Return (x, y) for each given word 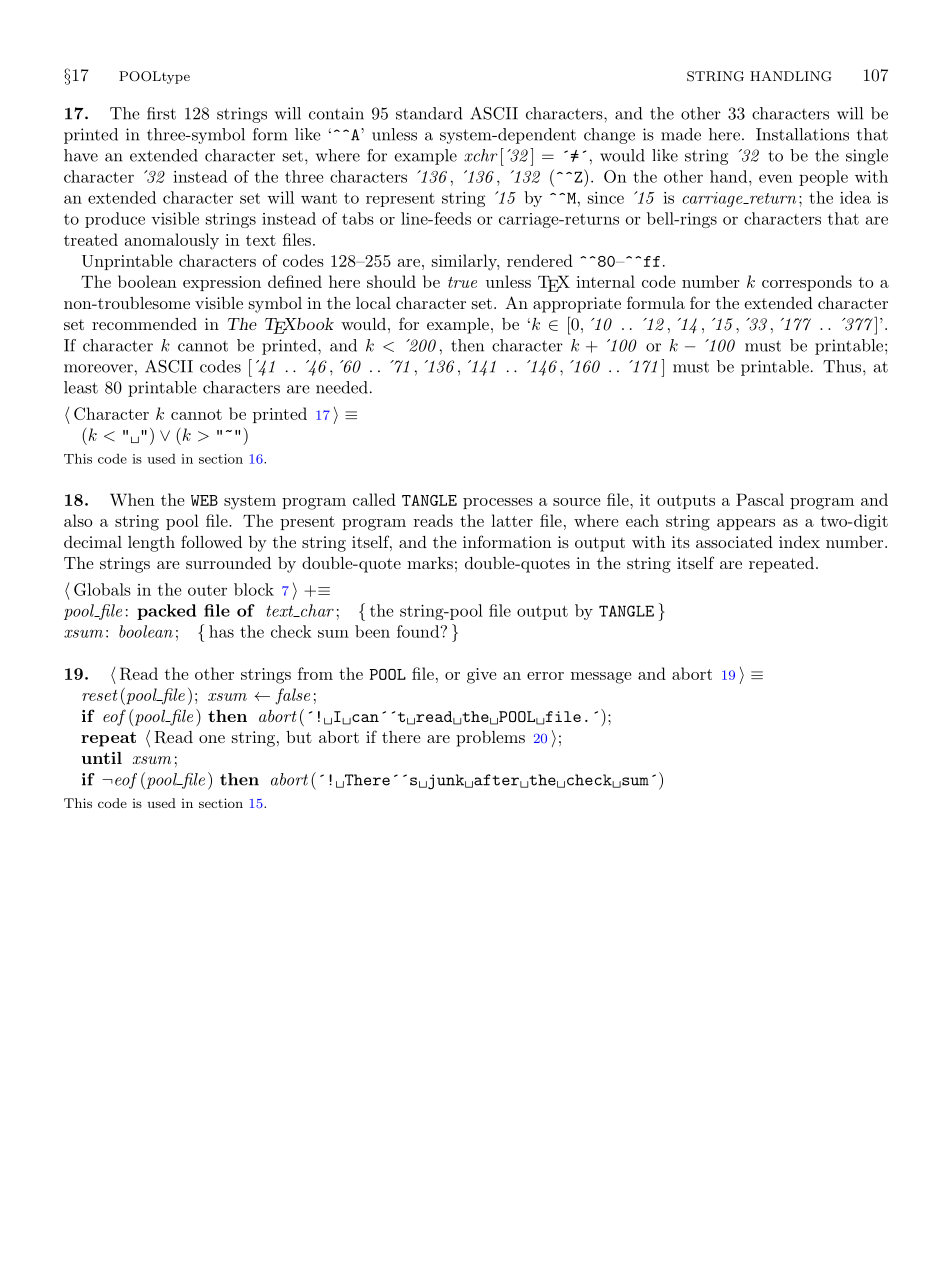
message (601, 678)
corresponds (807, 283)
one (212, 739)
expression (222, 283)
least (81, 387)
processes (498, 503)
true (462, 282)
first (161, 113)
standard (429, 113)
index (799, 542)
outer (207, 590)
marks (430, 563)
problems (490, 739)
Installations (802, 134)
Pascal (760, 499)
